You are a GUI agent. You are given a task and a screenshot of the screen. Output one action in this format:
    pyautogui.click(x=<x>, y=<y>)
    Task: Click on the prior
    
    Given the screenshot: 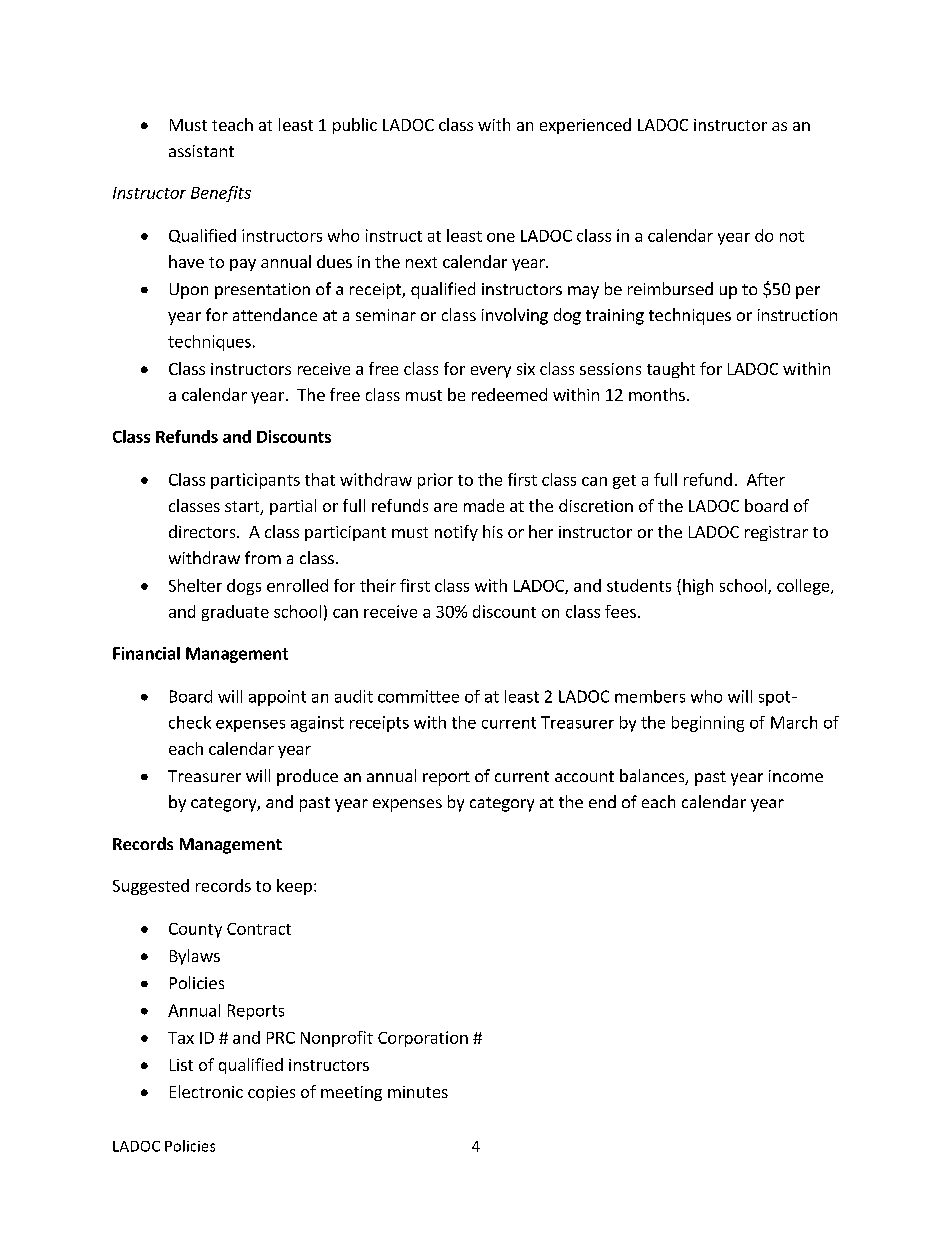 What is the action you would take?
    pyautogui.click(x=435, y=481)
